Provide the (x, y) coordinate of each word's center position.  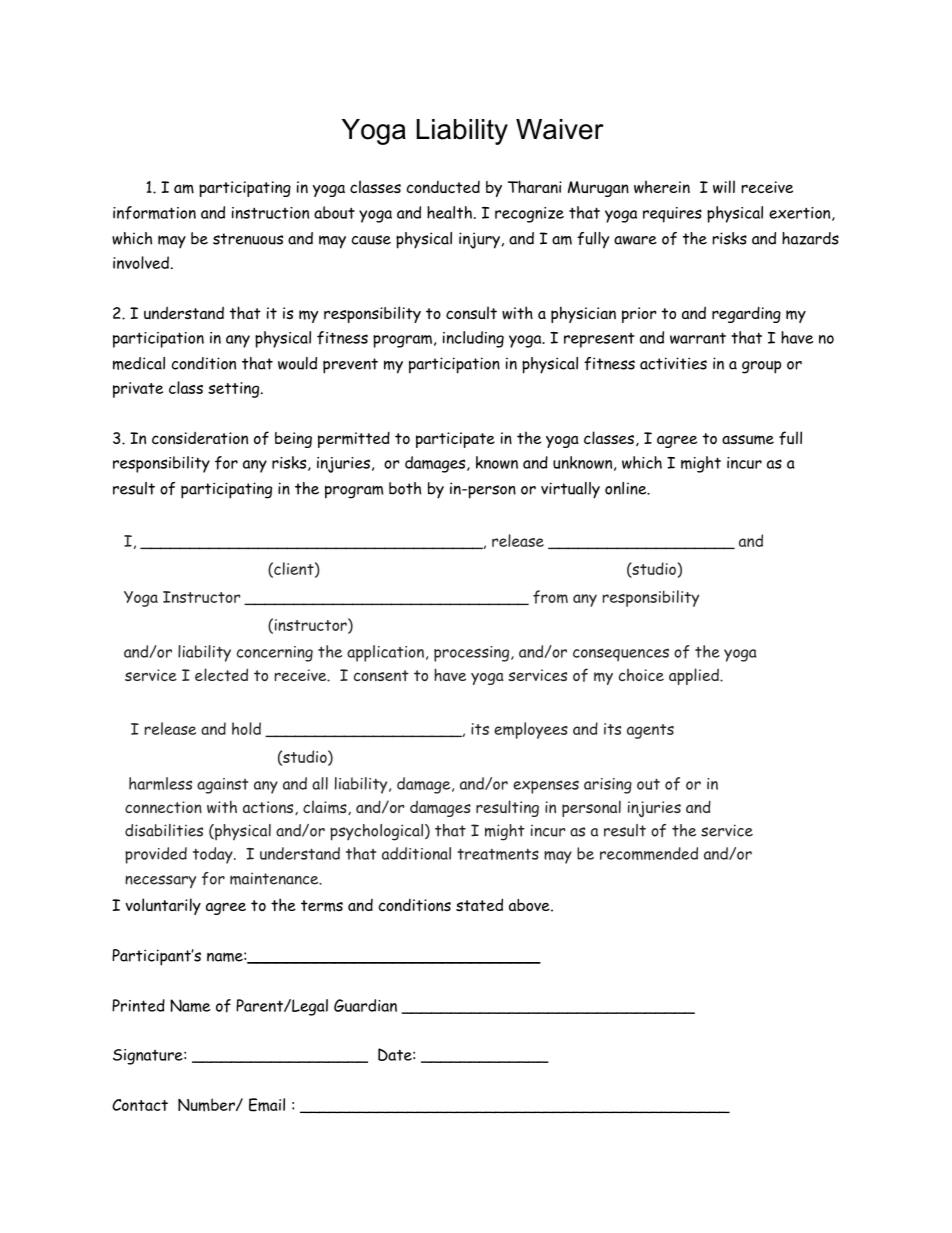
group (761, 367)
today (214, 855)
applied (695, 676)
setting (235, 390)
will (724, 187)
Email (267, 1105)
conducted (443, 187)
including (473, 339)
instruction (270, 213)
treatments (498, 854)
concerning (275, 654)
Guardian (365, 1005)
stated (479, 904)
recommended (649, 853)
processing (473, 654)
